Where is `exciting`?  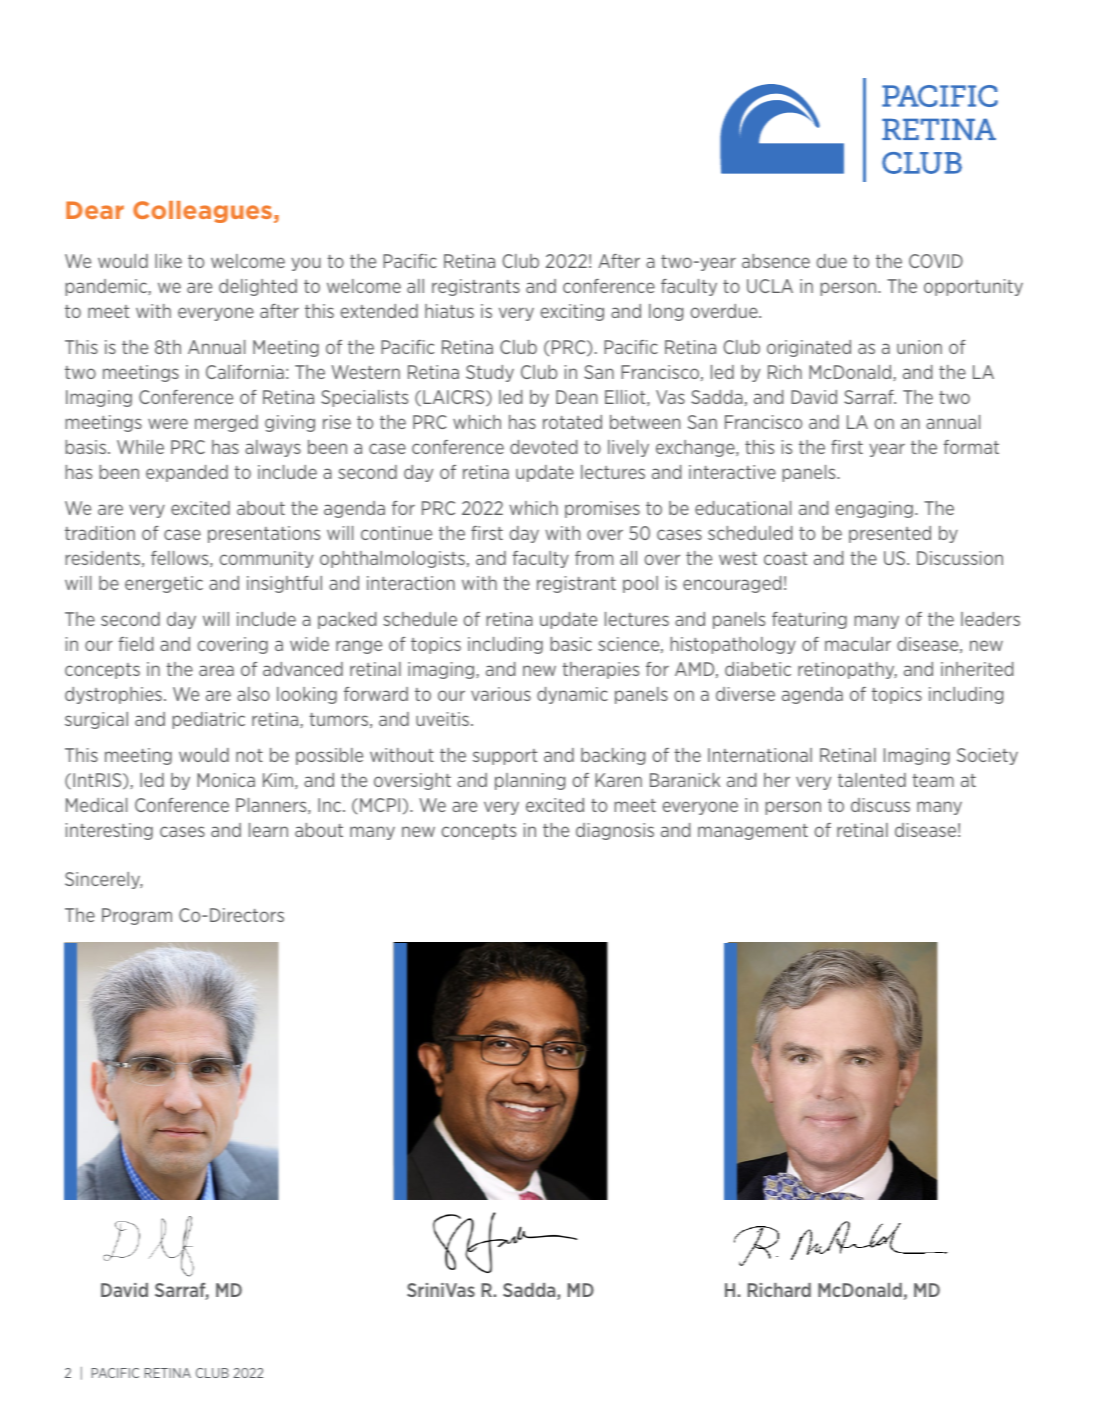 exciting is located at coordinates (572, 312).
